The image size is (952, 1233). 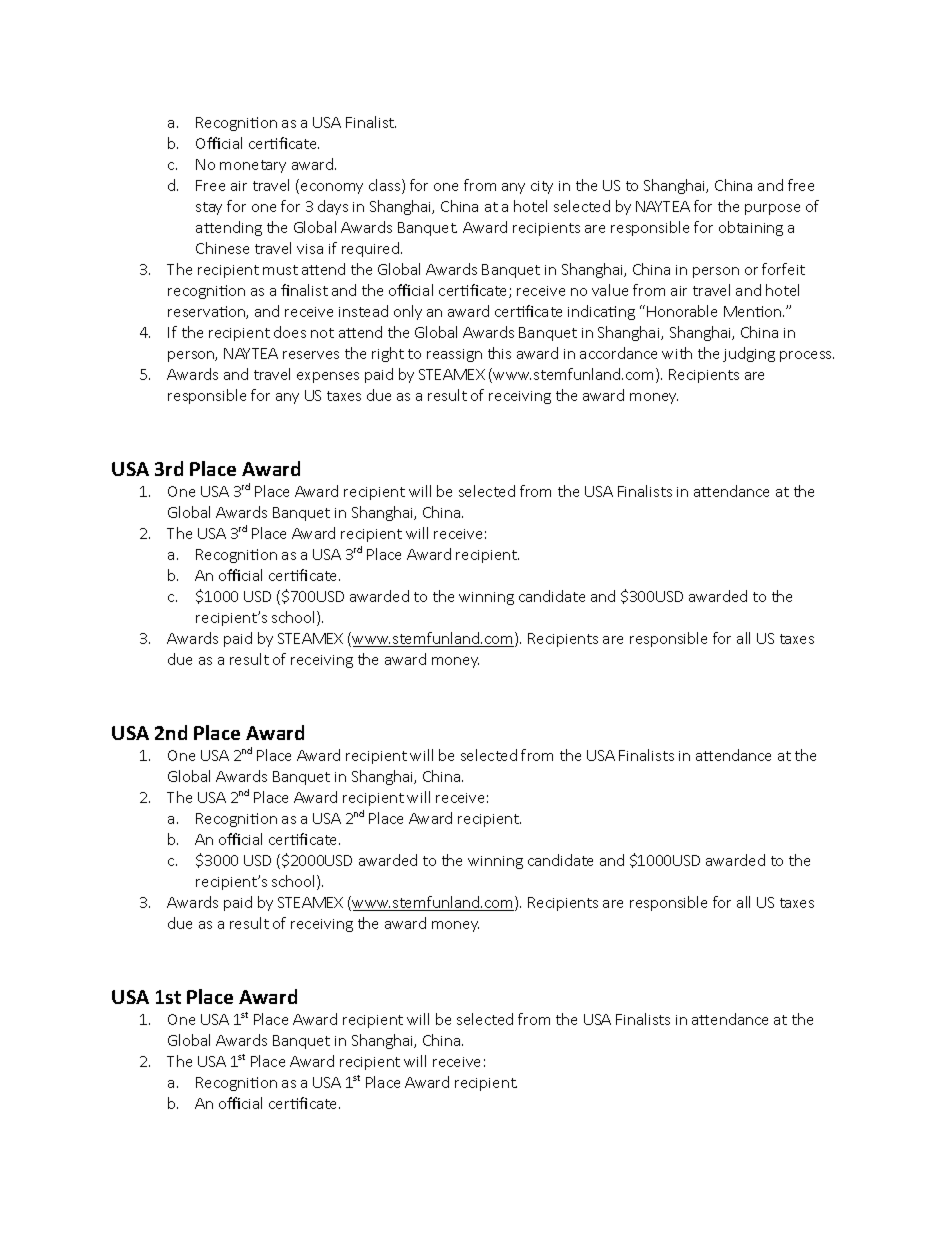 What do you see at coordinates (783, 269) in the screenshot?
I see `forfeit` at bounding box center [783, 269].
